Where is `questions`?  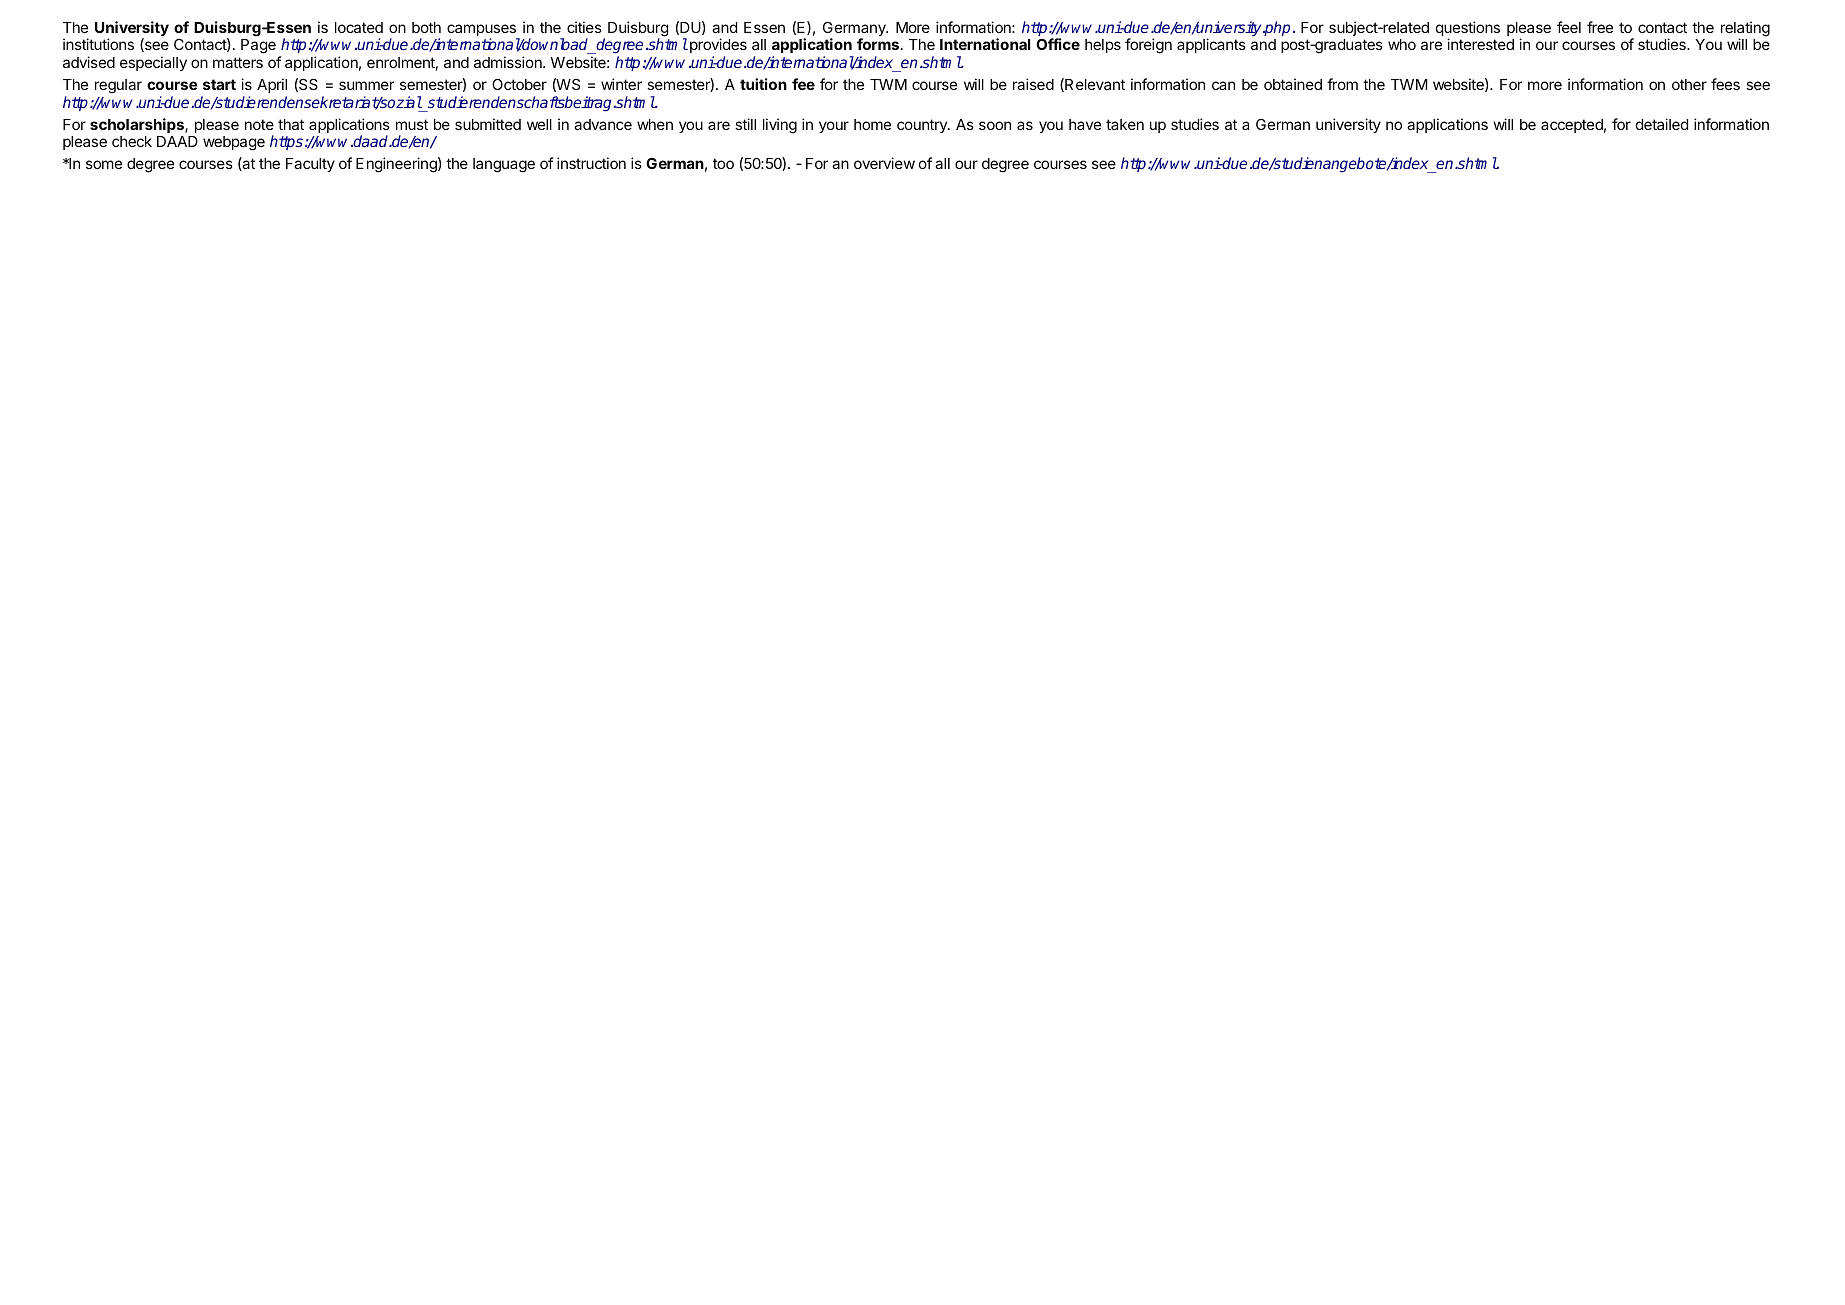
questions is located at coordinates (1468, 30).
